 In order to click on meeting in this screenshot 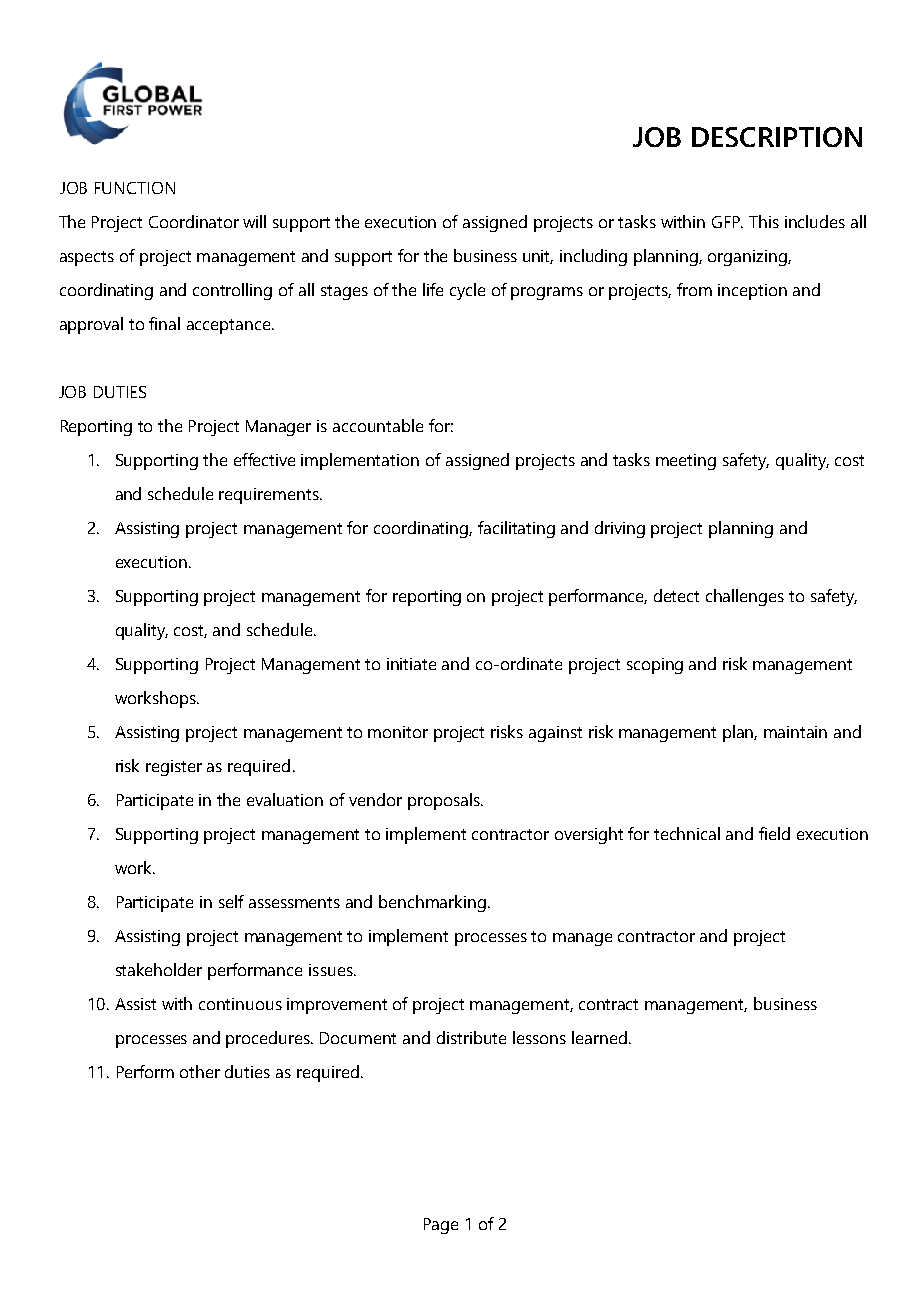, I will do `click(686, 462)`.
